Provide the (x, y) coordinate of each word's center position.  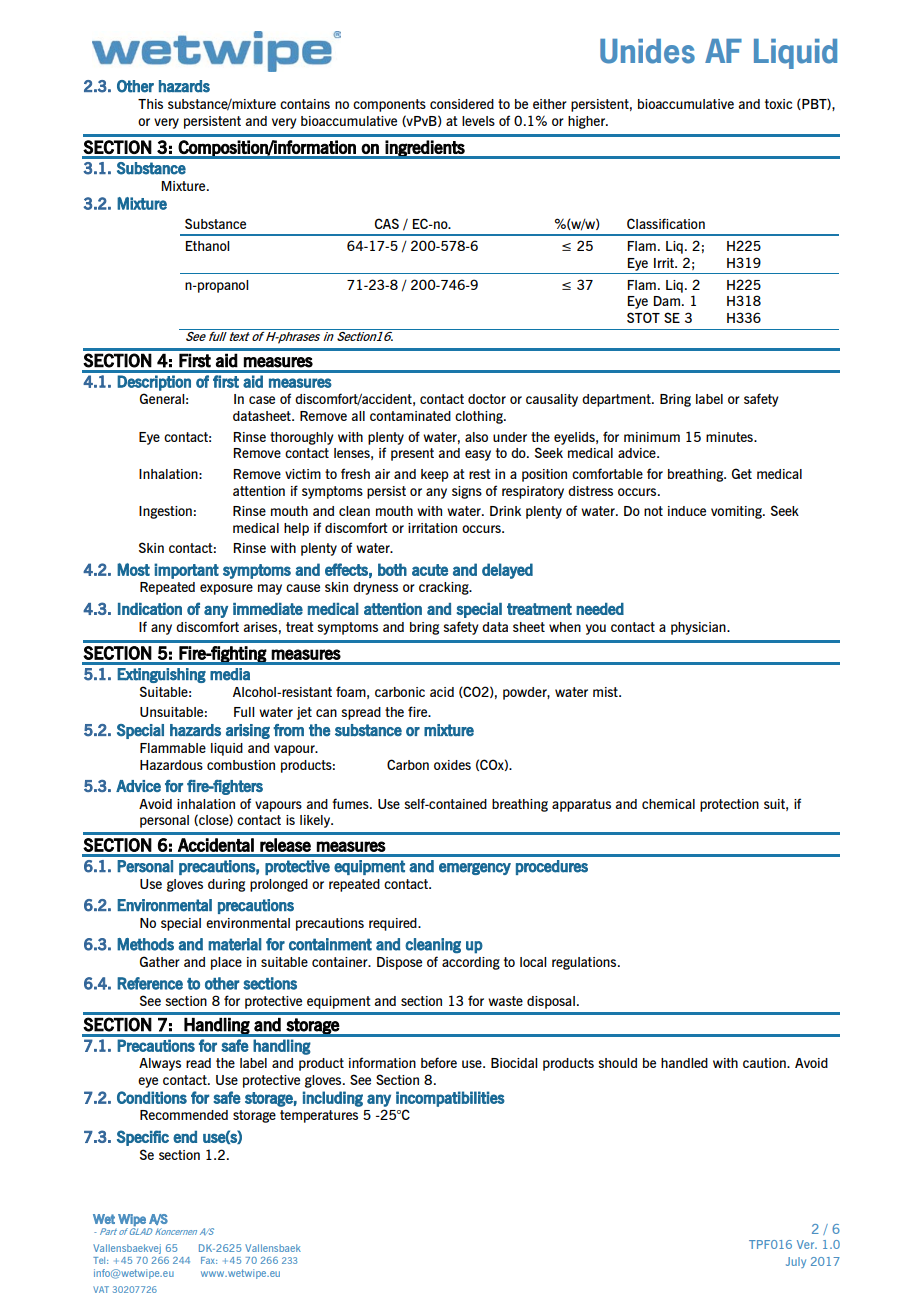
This (150, 104)
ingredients (425, 149)
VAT (101, 1289)
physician (699, 628)
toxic (779, 104)
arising (248, 731)
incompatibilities (450, 1099)
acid (442, 692)
